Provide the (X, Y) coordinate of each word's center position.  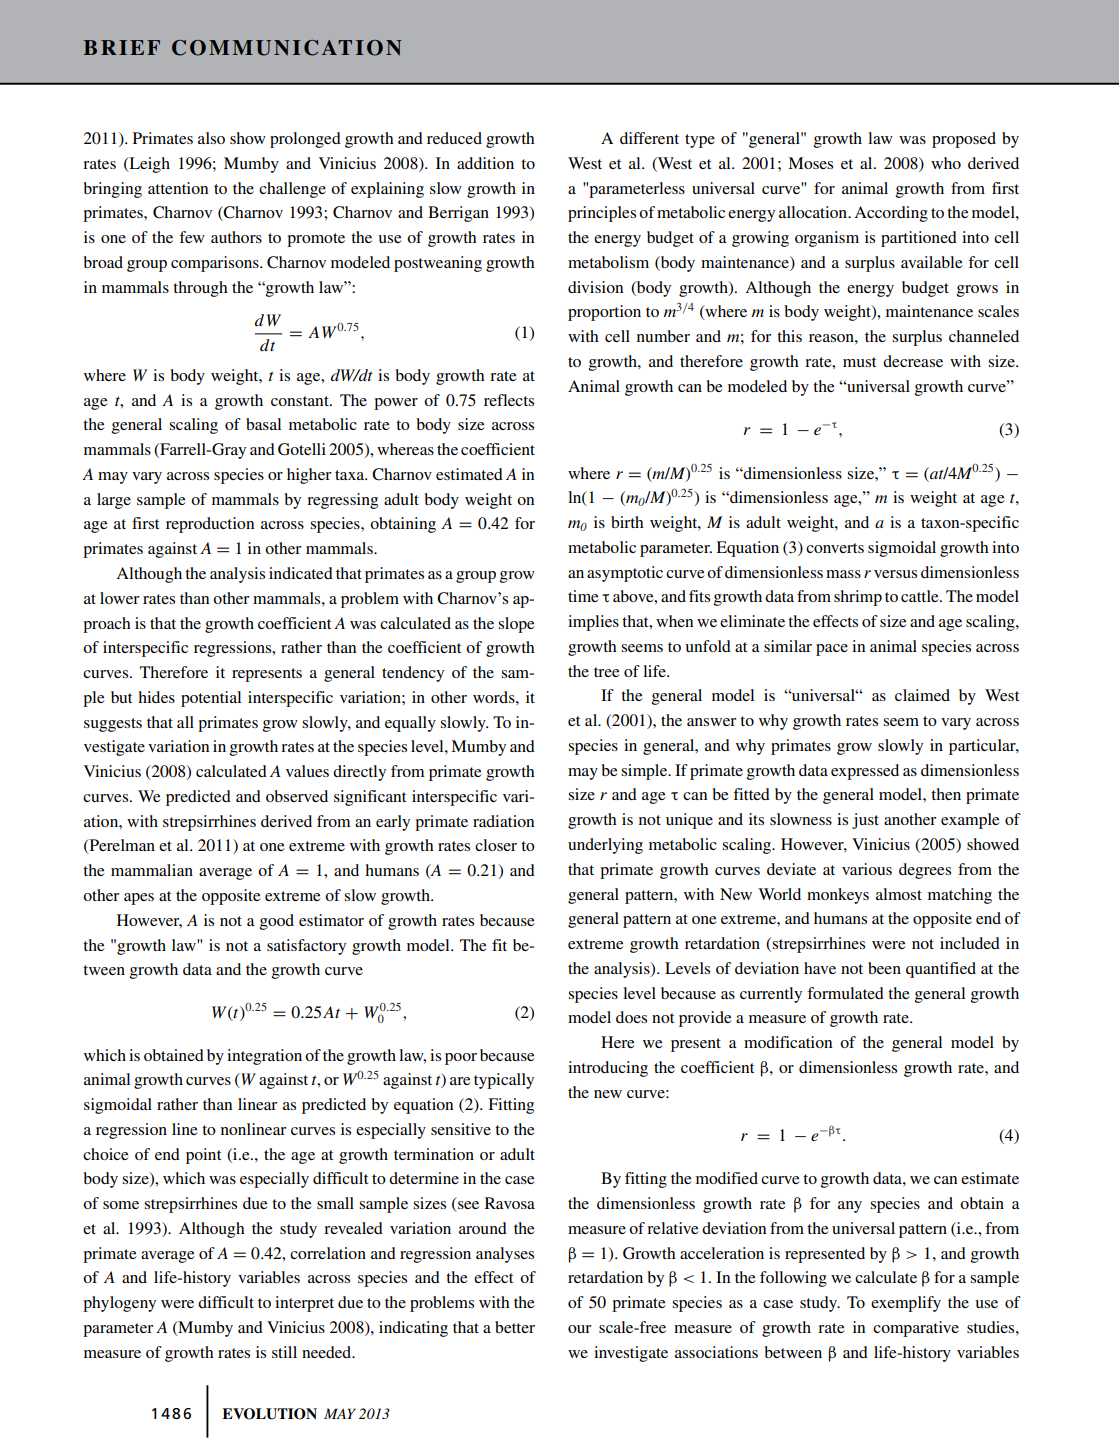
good (277, 922)
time (583, 596)
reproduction (210, 525)
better (515, 1327)
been (884, 968)
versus (895, 574)
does (631, 1017)
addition (485, 163)
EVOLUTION (269, 1414)
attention (178, 188)
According (891, 214)
